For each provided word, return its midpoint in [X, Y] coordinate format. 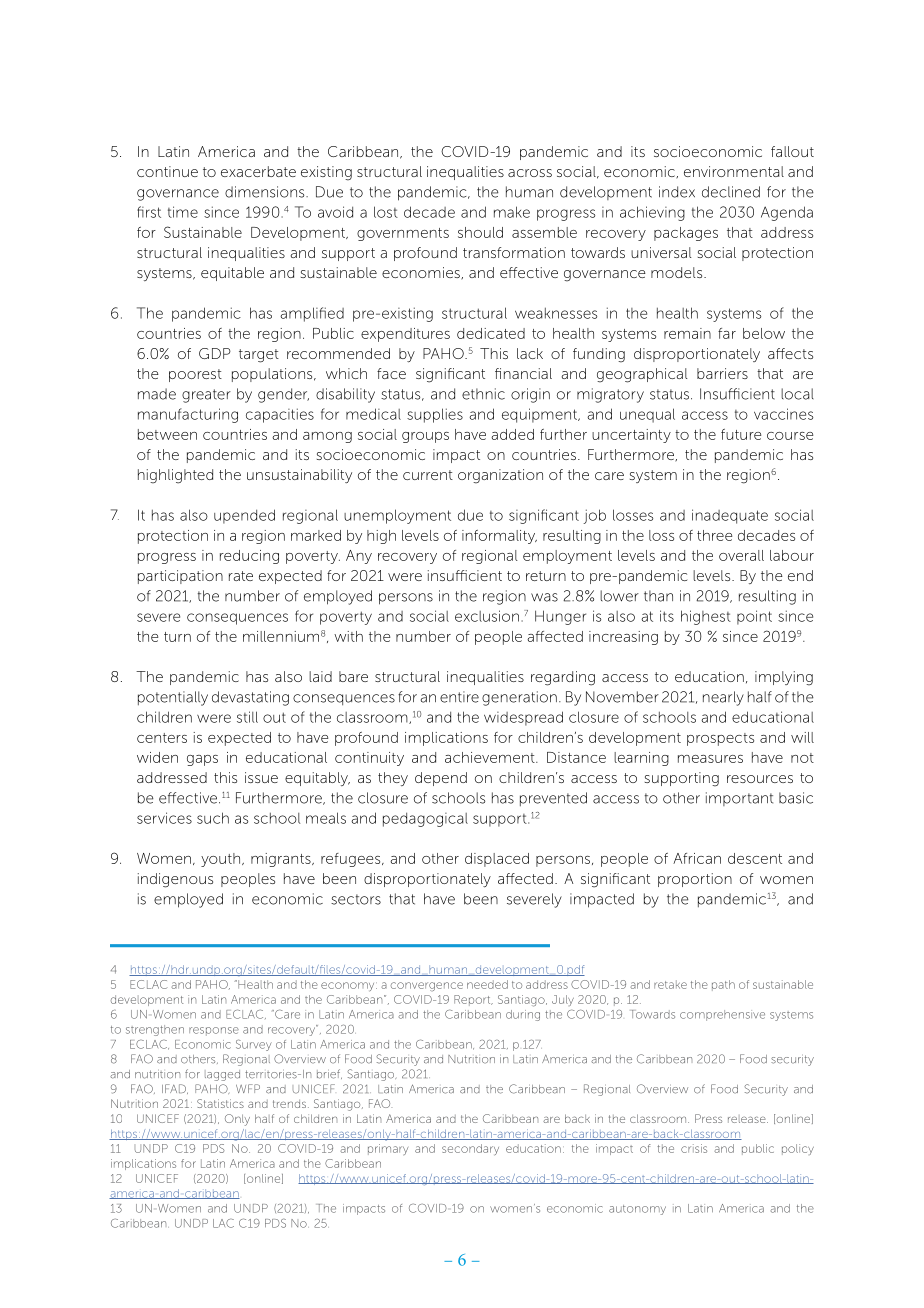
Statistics [220, 1103]
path [723, 985]
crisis [694, 1148]
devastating [250, 698]
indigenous [175, 880]
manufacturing [188, 415]
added [512, 434]
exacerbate [258, 171]
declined [731, 192]
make [512, 212]
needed [487, 984]
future [741, 434]
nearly [723, 698]
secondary [470, 1149]
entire [459, 697]
